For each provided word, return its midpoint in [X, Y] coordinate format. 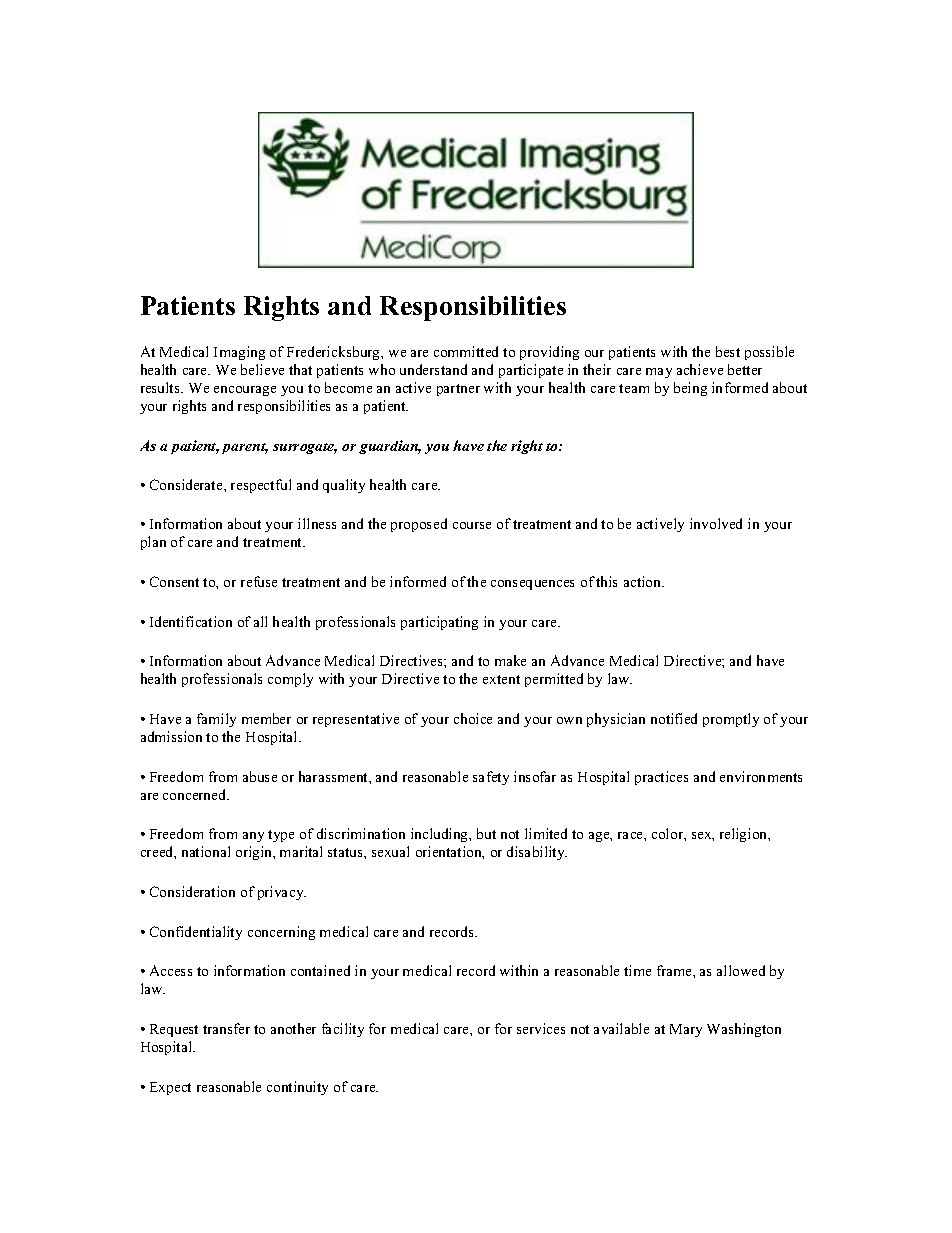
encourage [245, 391]
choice [473, 718]
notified [674, 718]
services [541, 1028]
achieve [700, 369]
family [216, 720]
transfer [226, 1028]
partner [458, 390]
